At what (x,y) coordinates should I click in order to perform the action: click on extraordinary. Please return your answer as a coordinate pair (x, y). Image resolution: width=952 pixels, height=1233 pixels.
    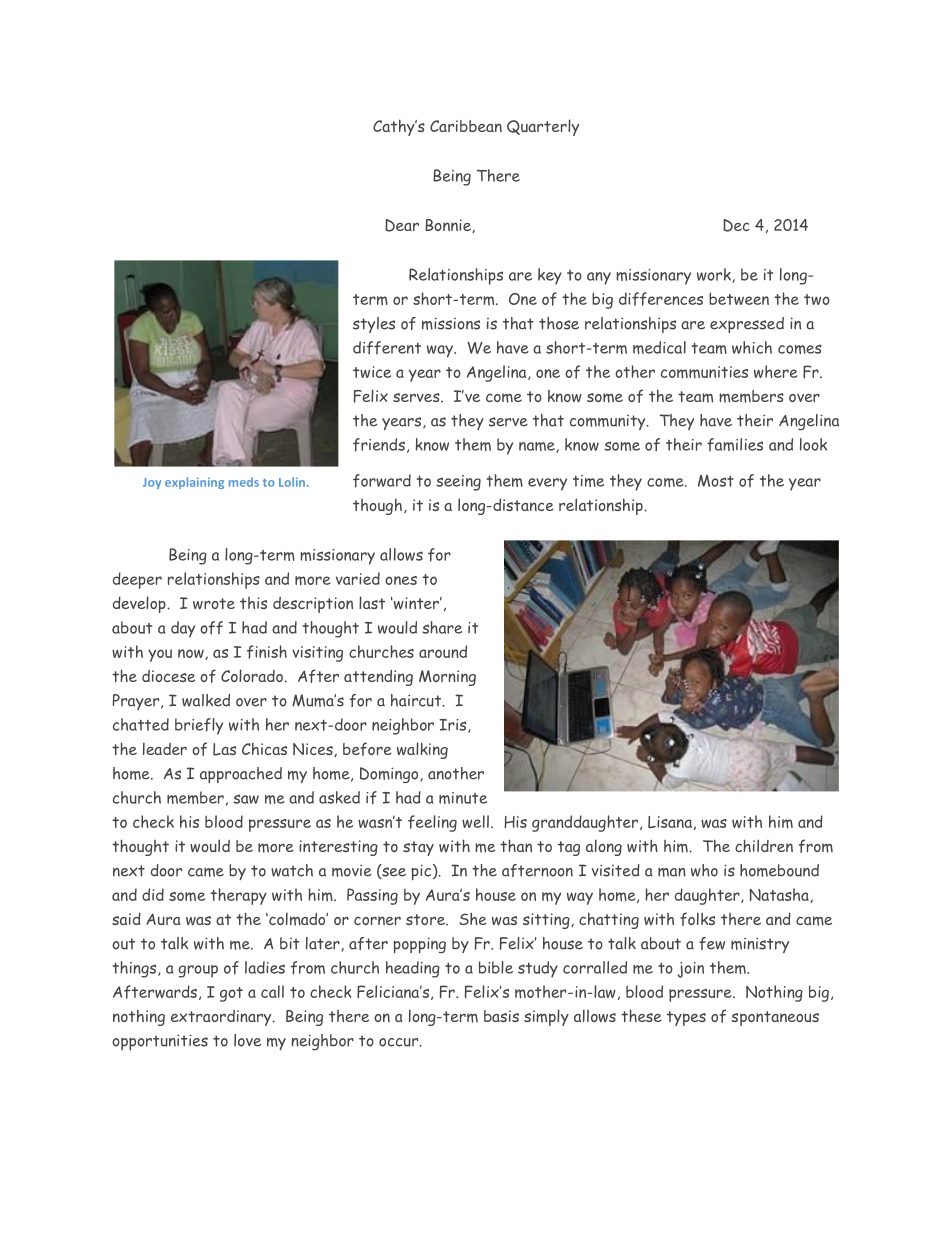
    Looking at the image, I should click on (222, 1018).
